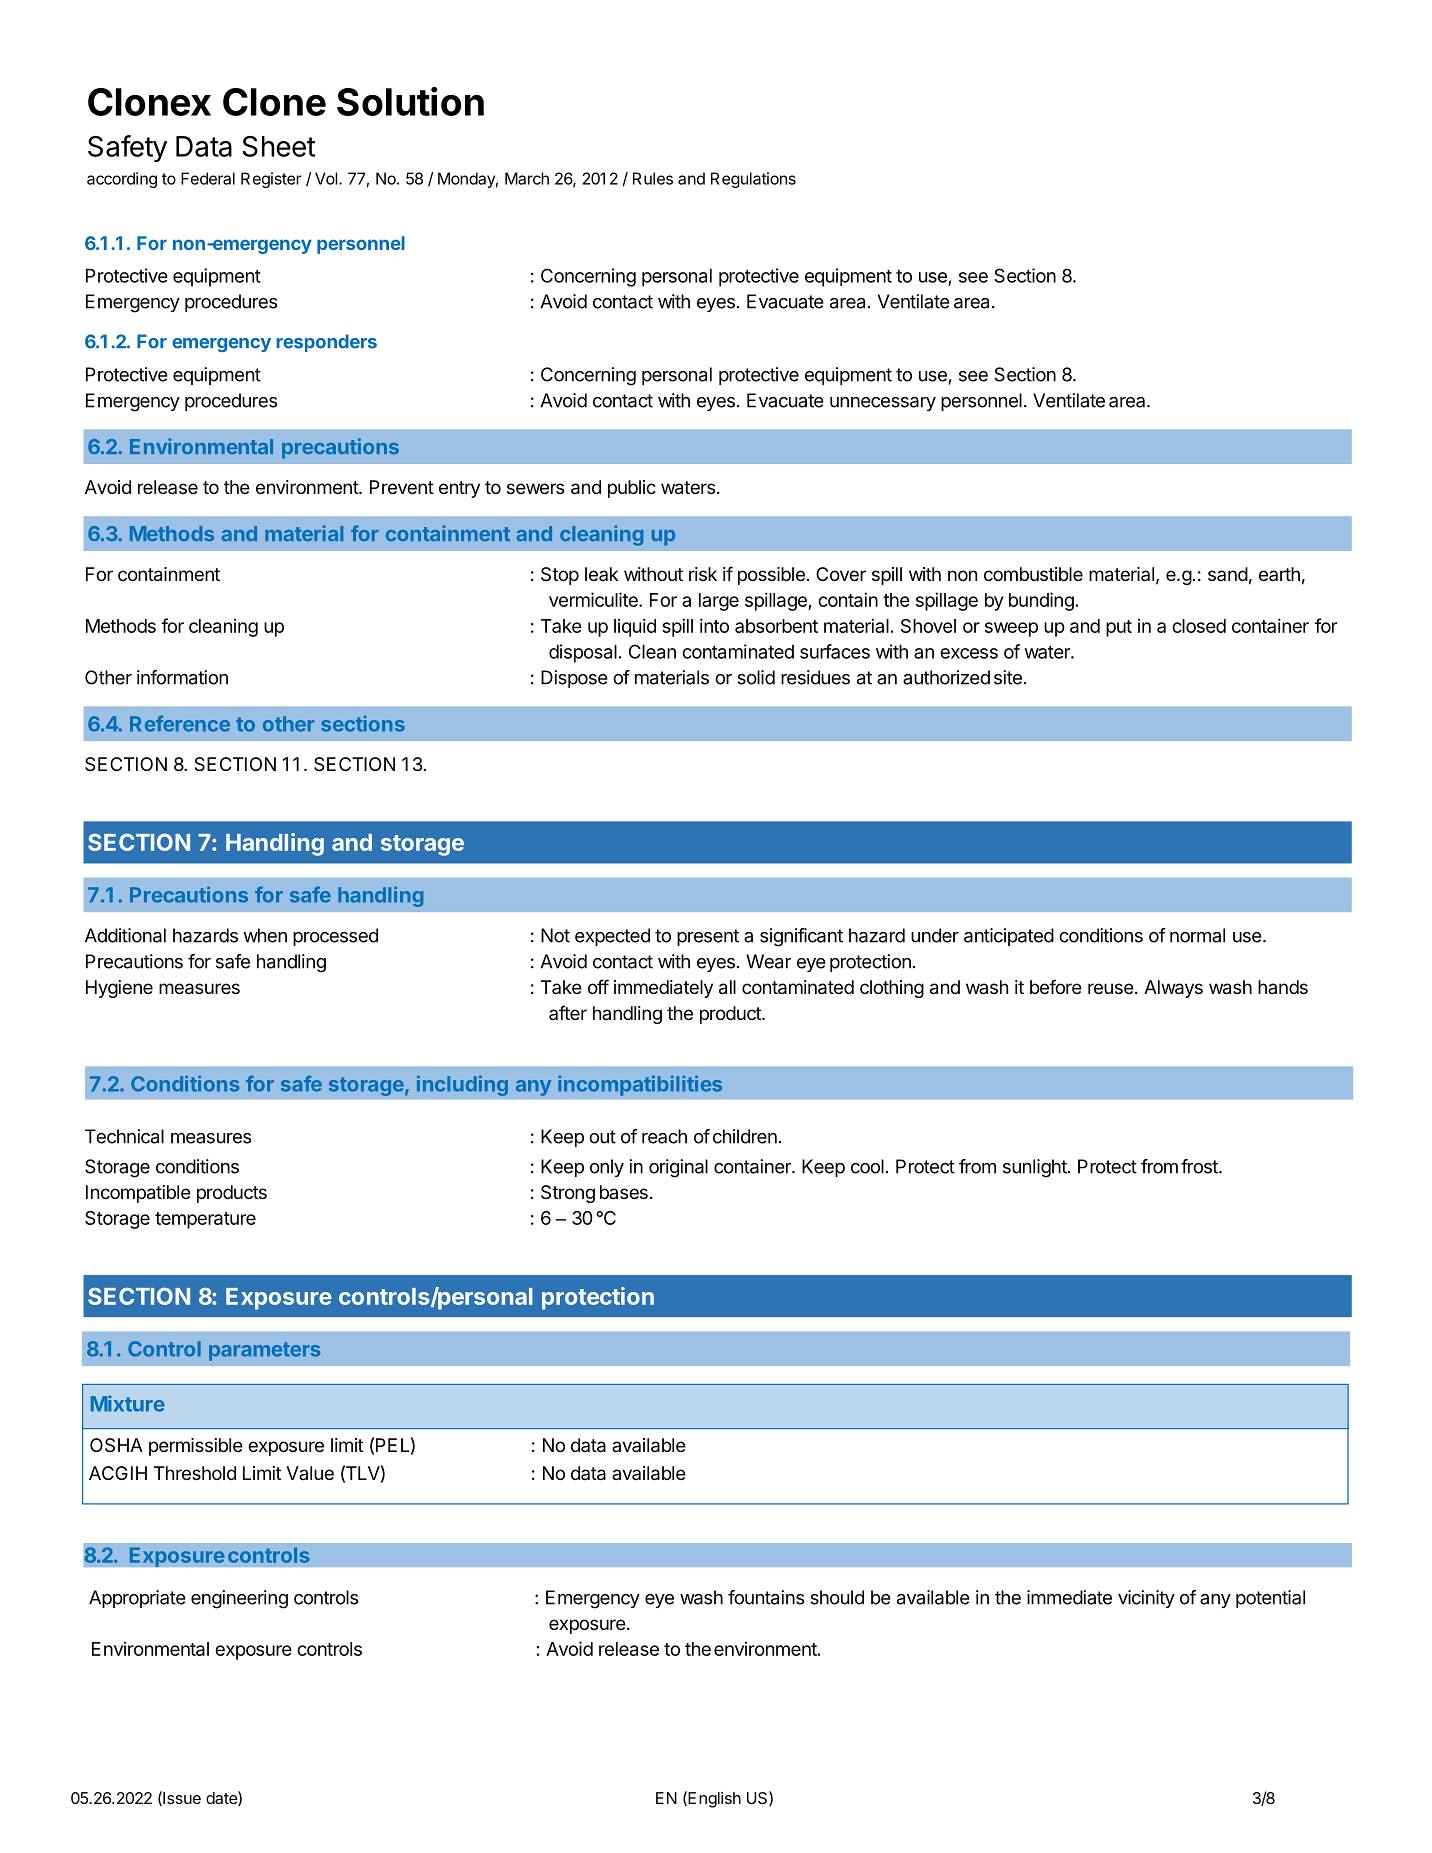 This page has width=1432, height=1853. I want to click on information, so click(182, 677).
